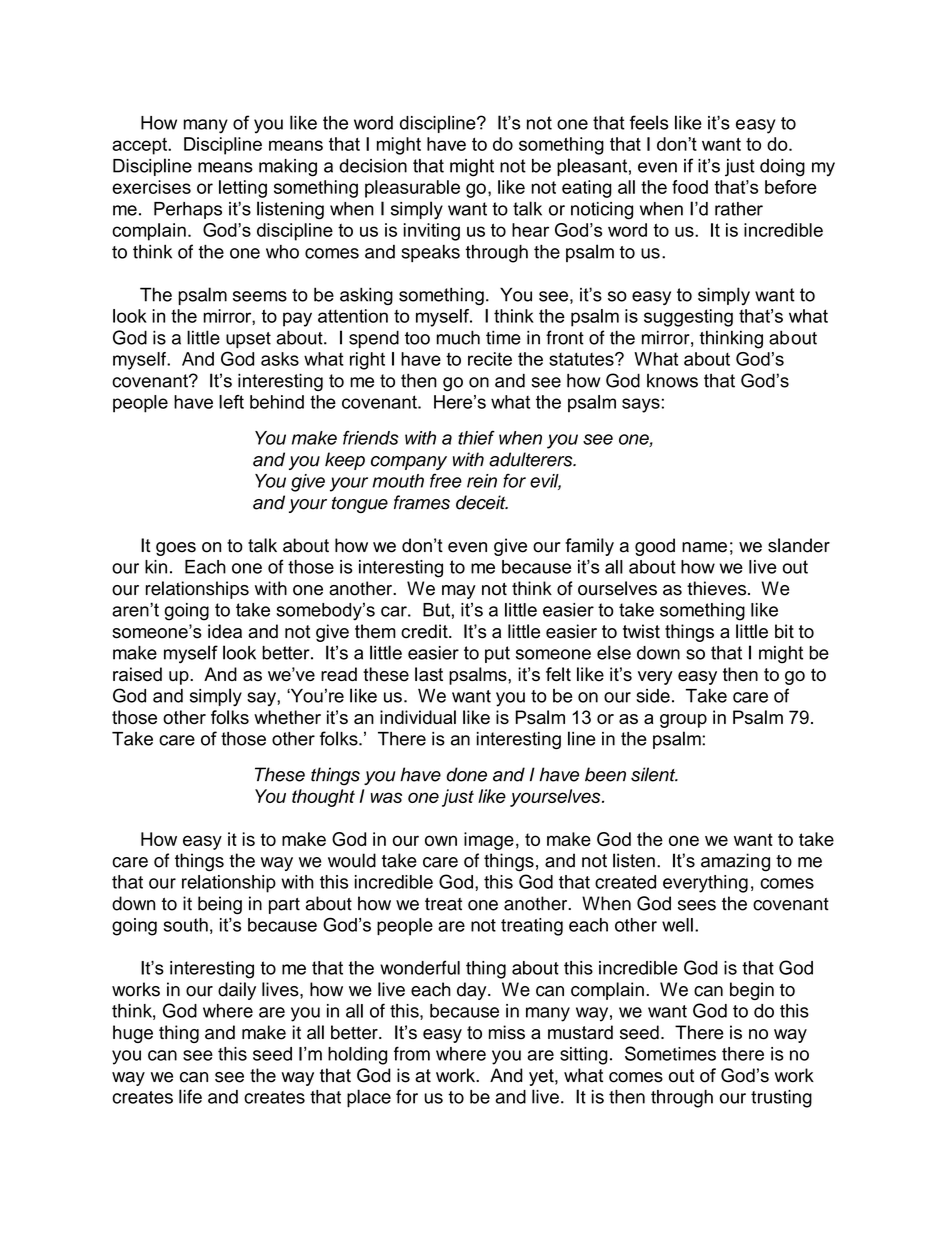 The width and height of the screenshot is (952, 1233). Describe the element at coordinates (690, 187) in the screenshot. I see `food` at that location.
